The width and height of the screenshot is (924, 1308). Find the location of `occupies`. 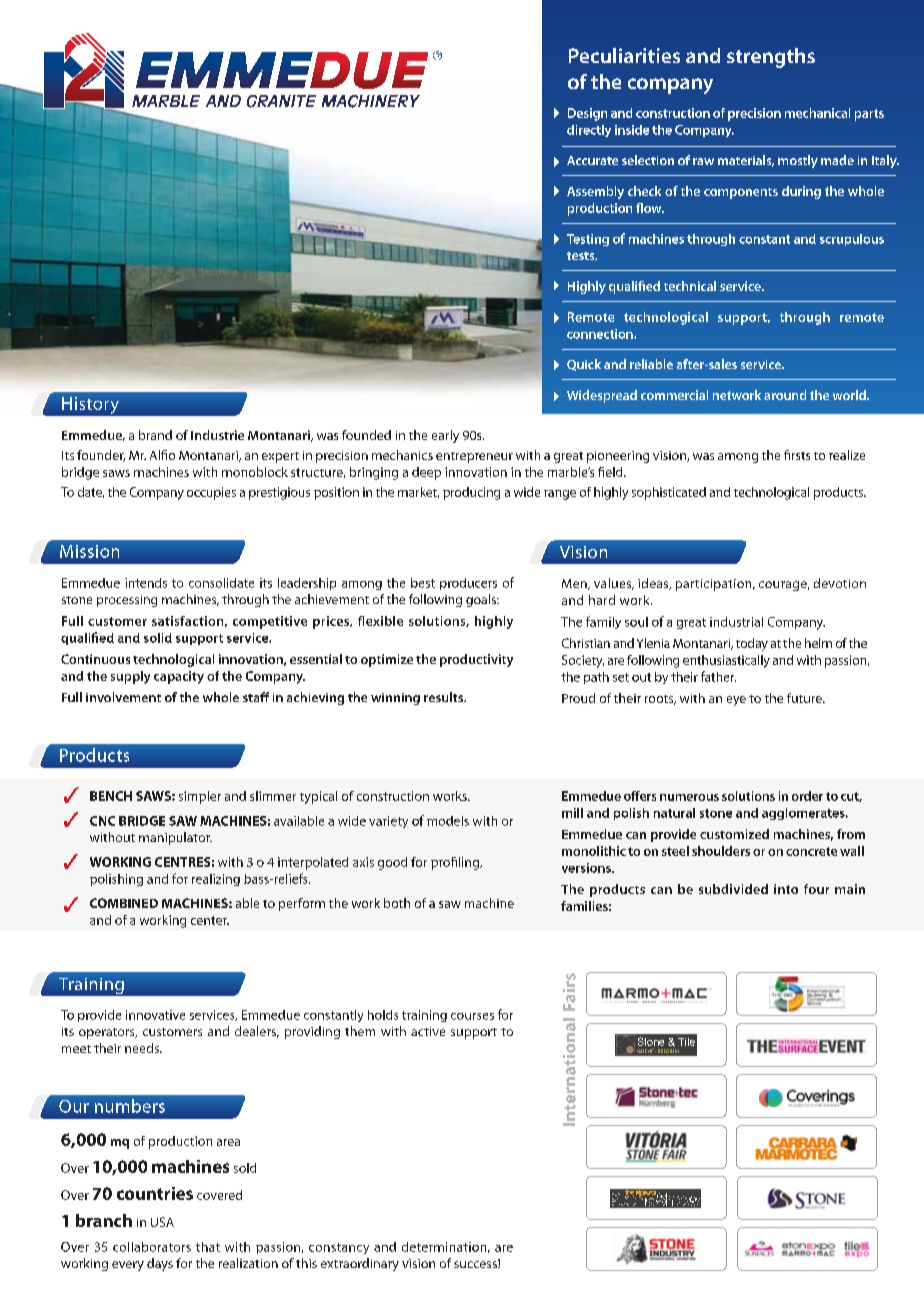

occupies is located at coordinates (211, 493).
